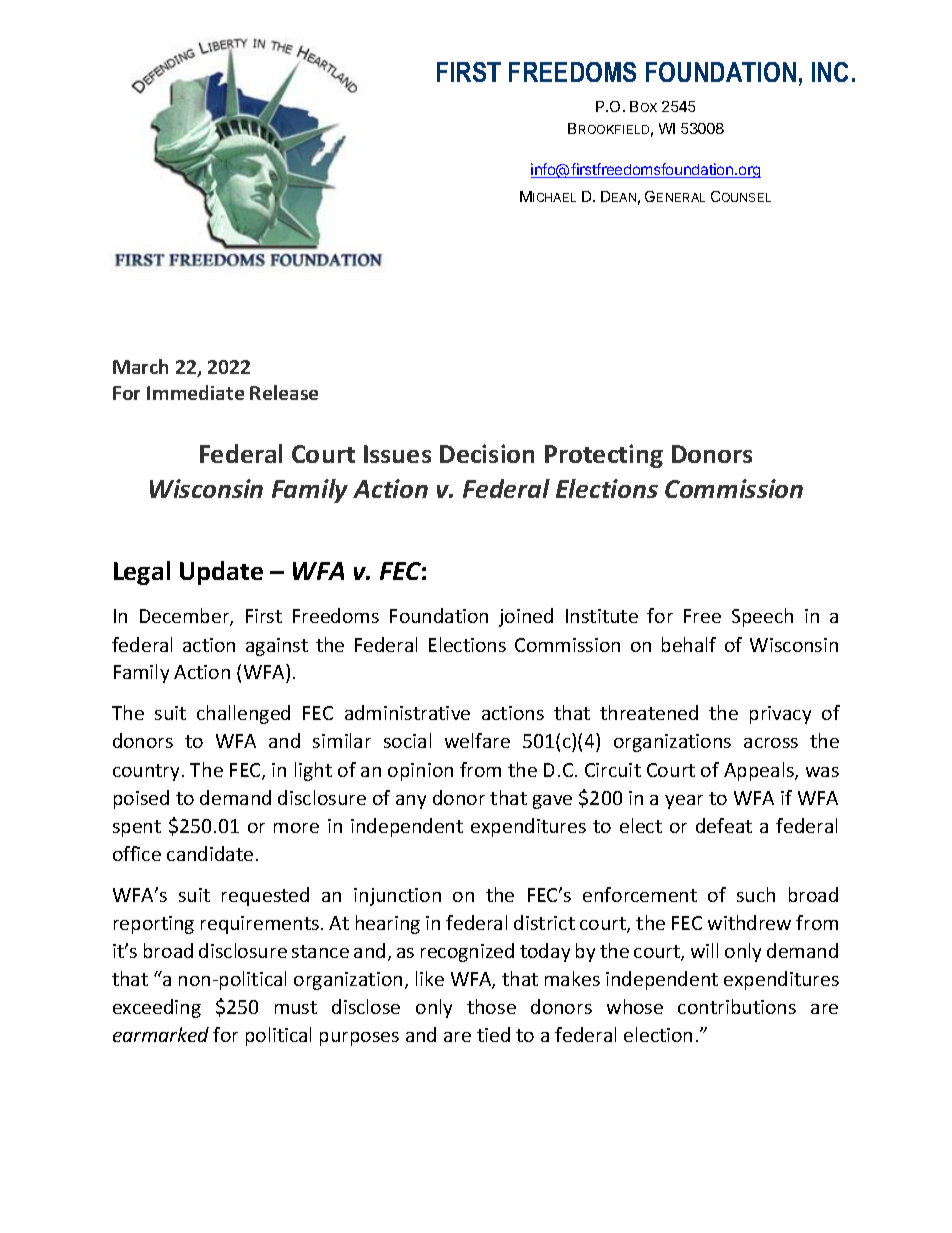 The image size is (952, 1233). Describe the element at coordinates (140, 366) in the screenshot. I see `March` at that location.
